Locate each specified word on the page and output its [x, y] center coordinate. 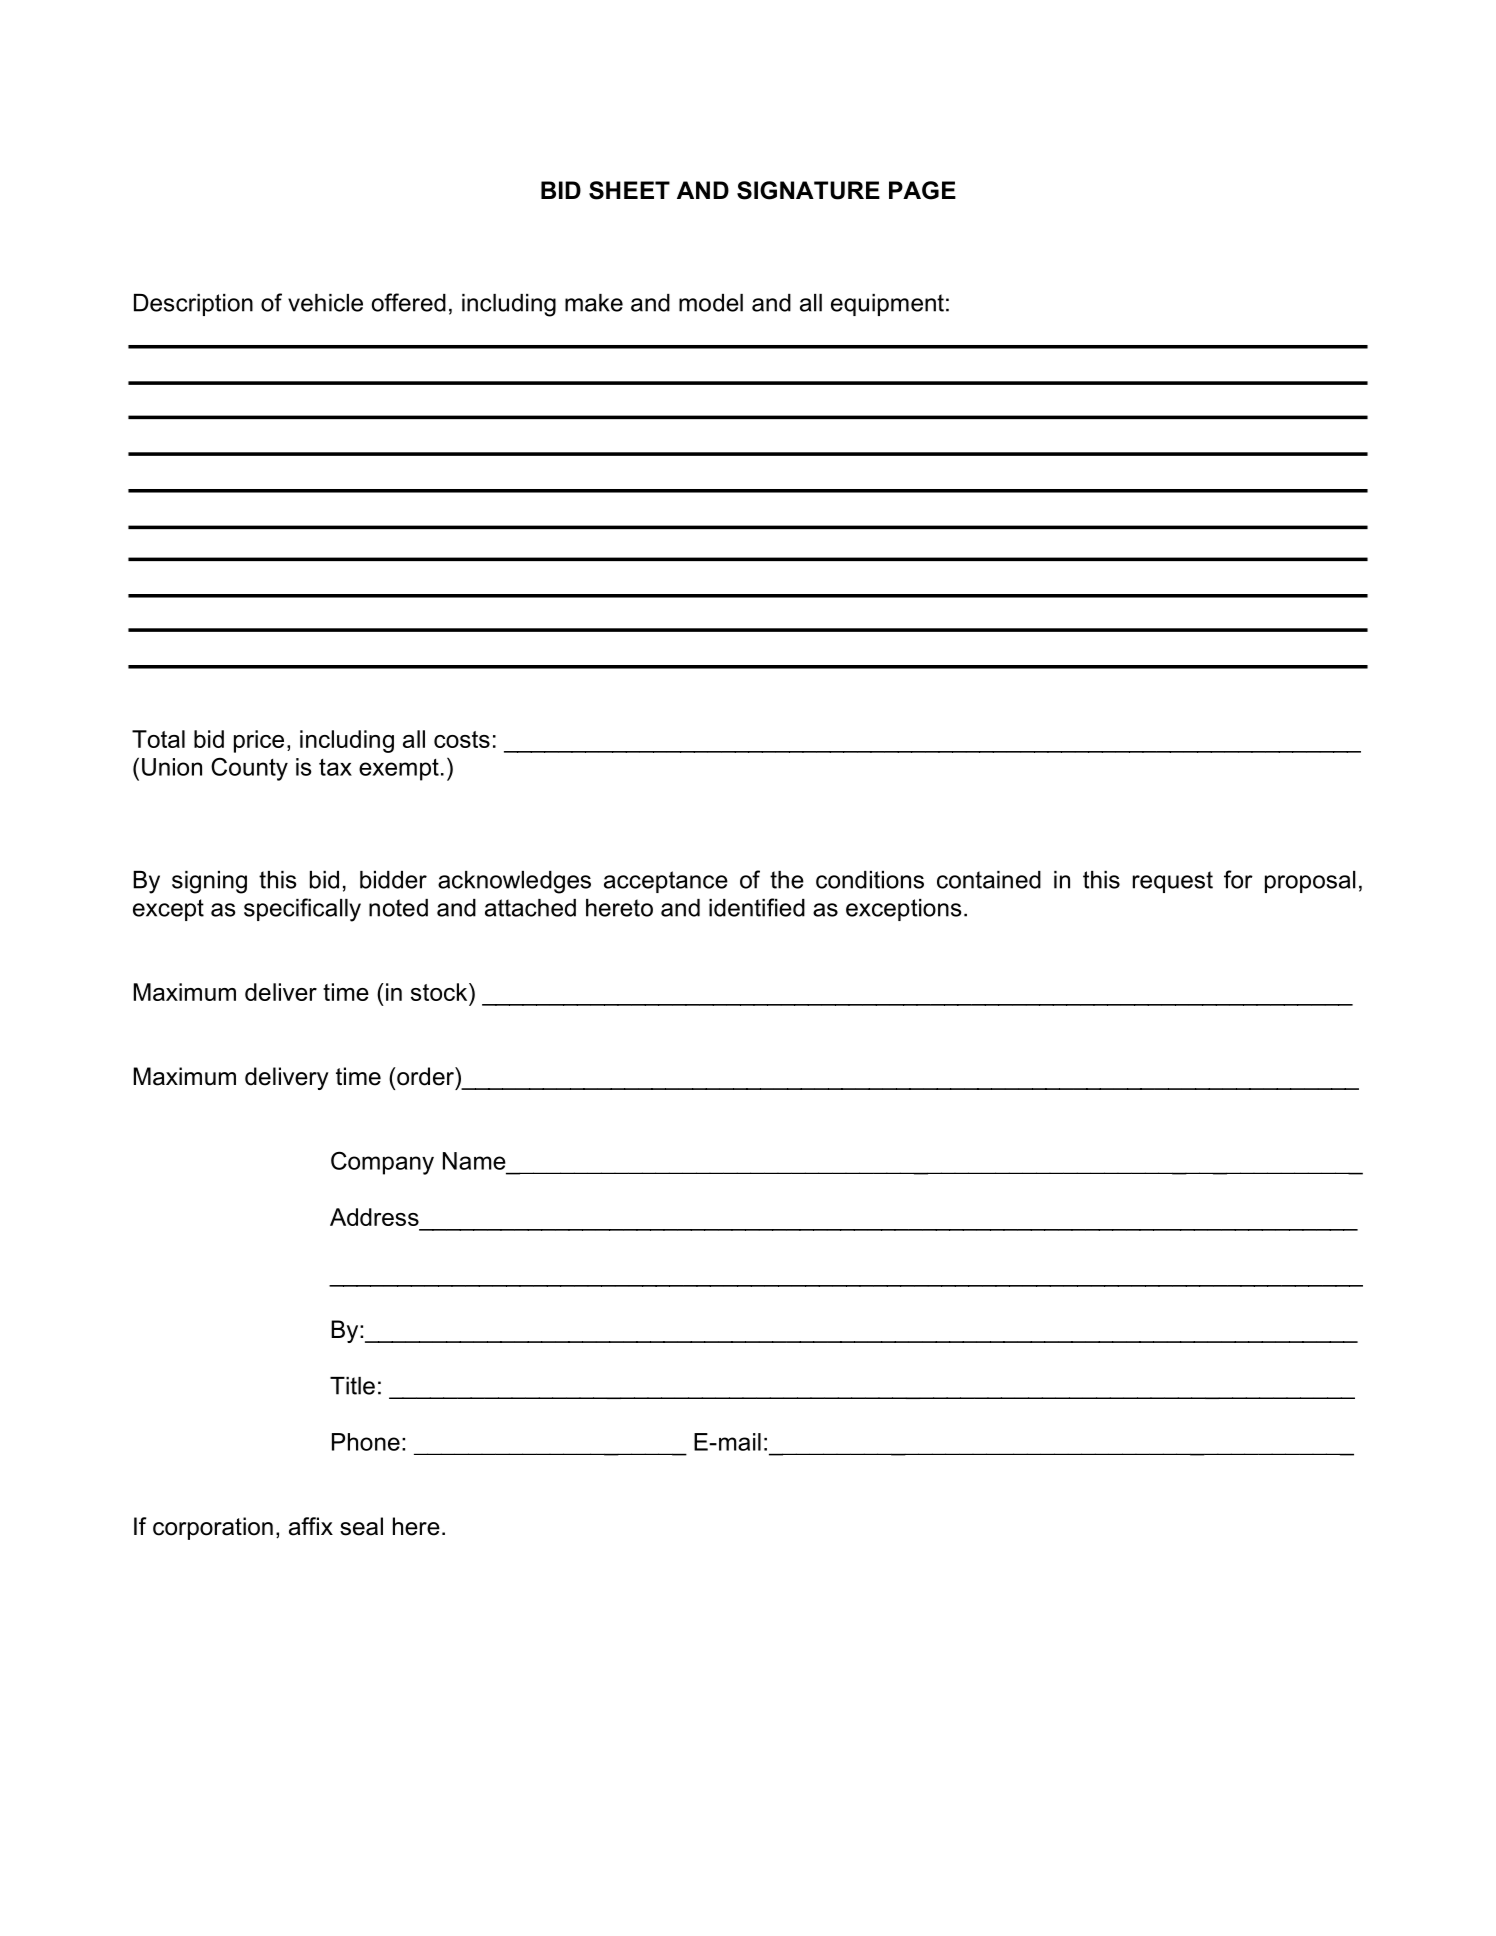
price [259, 741]
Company [382, 1163]
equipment [887, 305]
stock [440, 992]
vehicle [325, 303]
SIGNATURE [808, 190]
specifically [302, 910]
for [1238, 879]
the [787, 880]
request [1173, 882]
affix [311, 1526]
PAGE [922, 190]
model [711, 303]
